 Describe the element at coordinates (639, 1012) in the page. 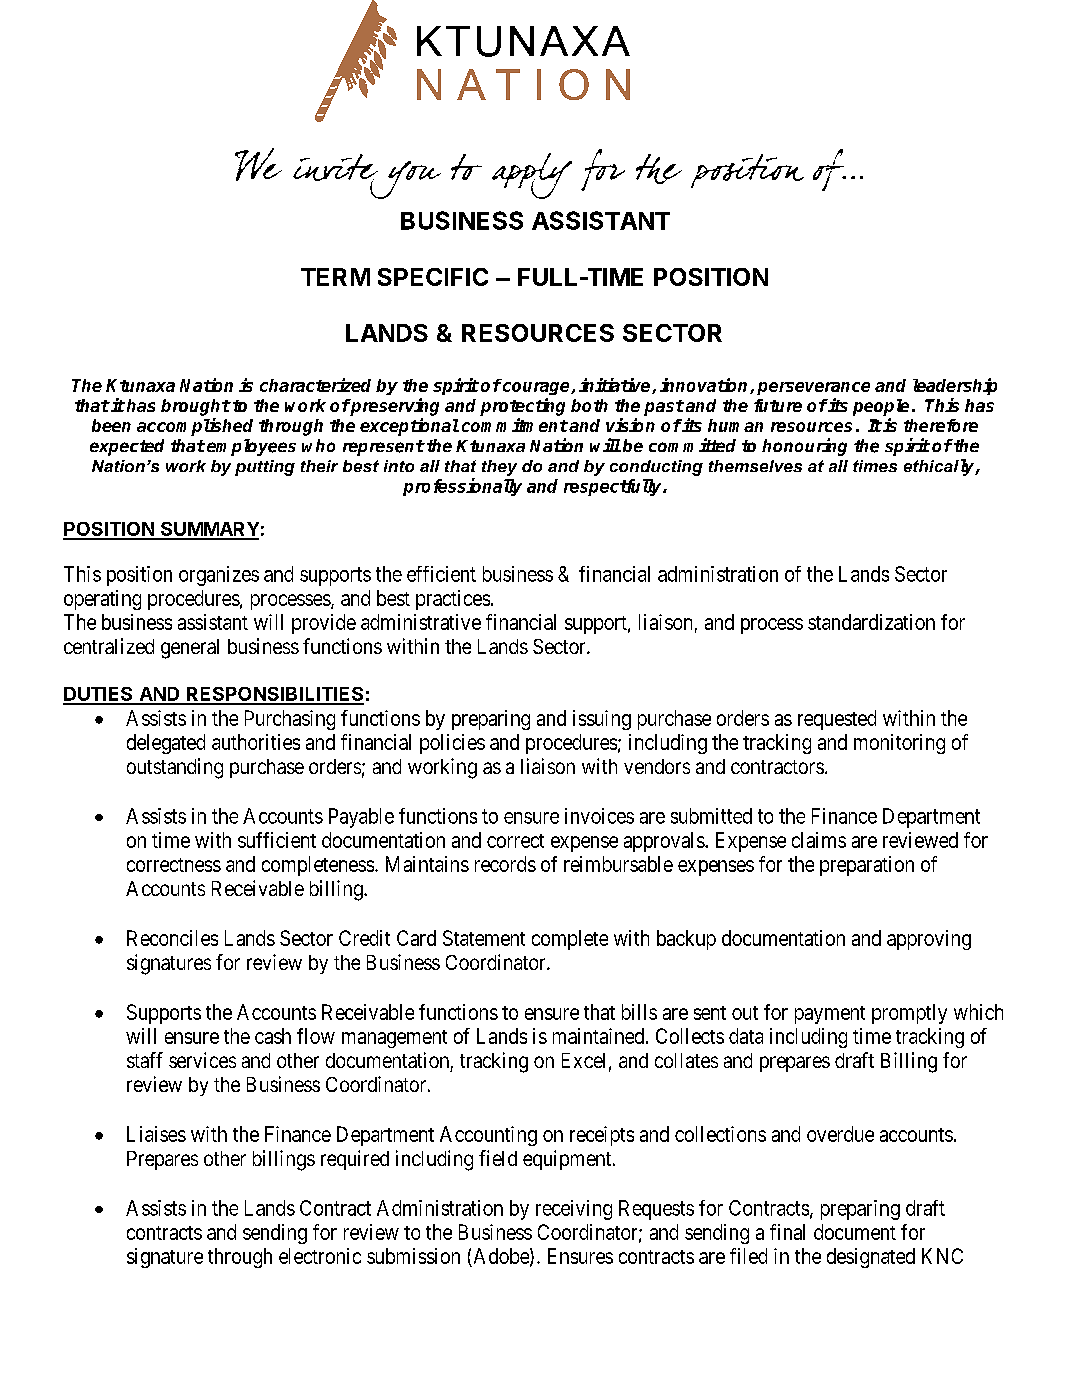

I see `bills` at that location.
